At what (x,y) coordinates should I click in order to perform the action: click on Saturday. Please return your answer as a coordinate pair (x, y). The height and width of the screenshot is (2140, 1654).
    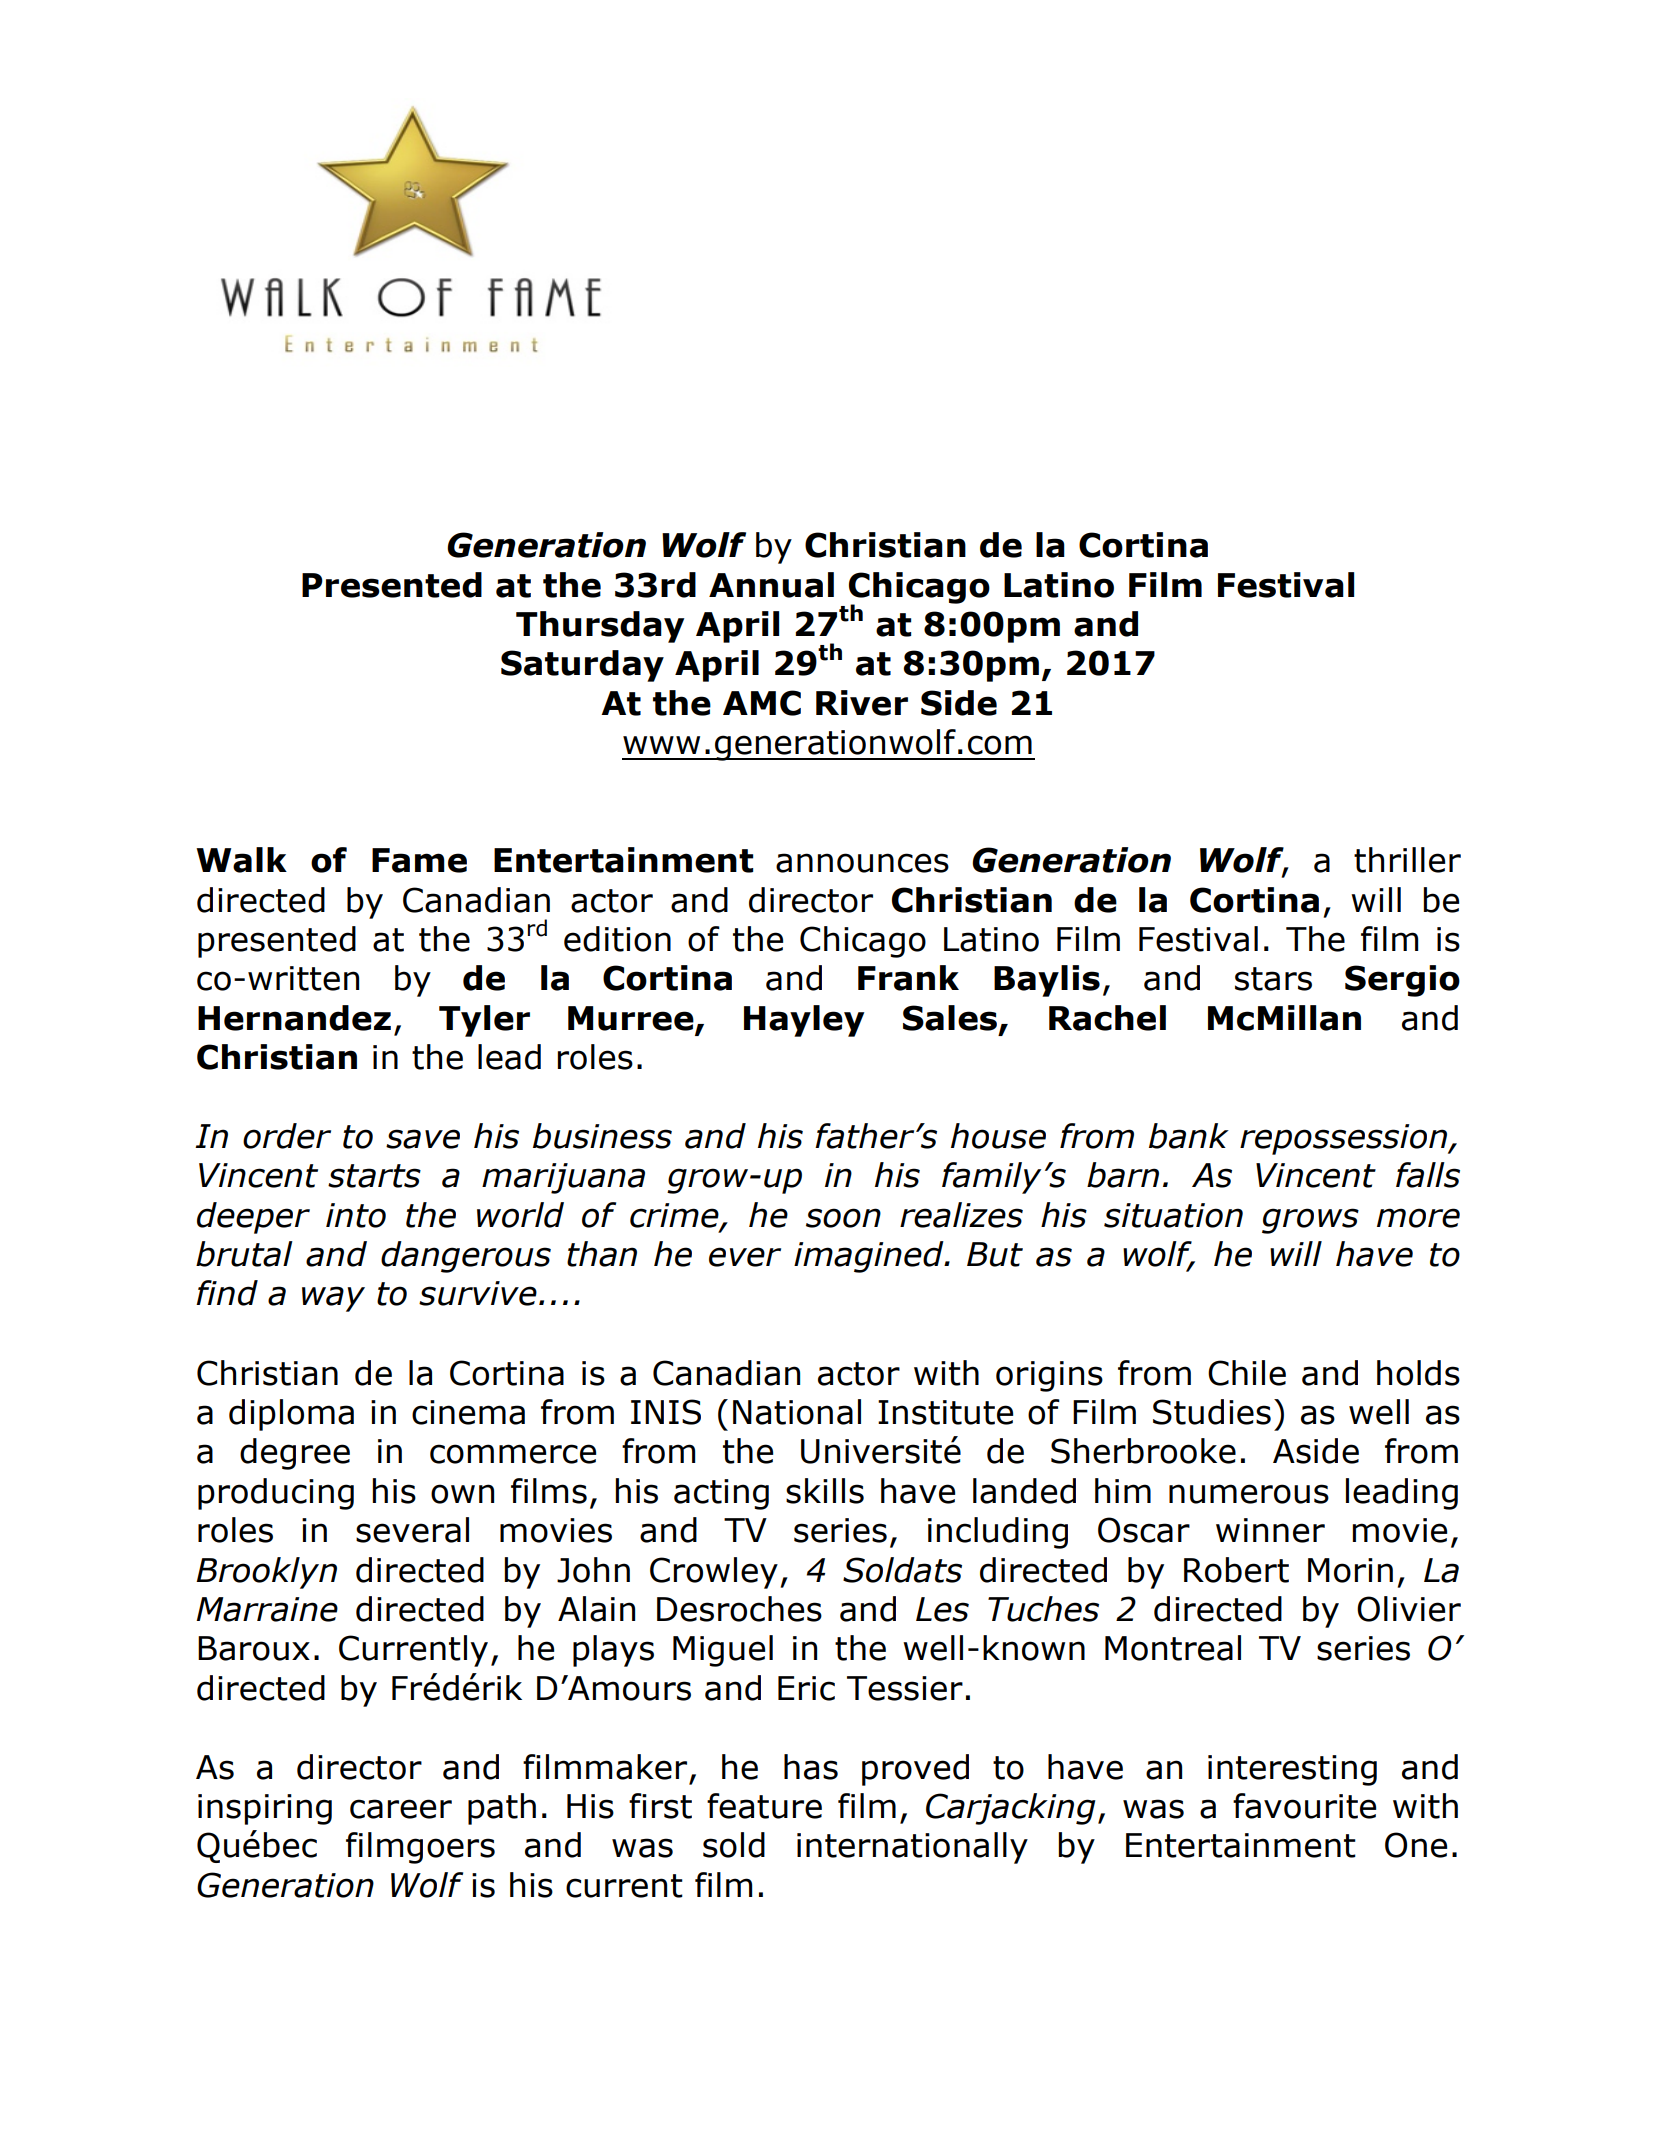
    Looking at the image, I should click on (582, 666).
